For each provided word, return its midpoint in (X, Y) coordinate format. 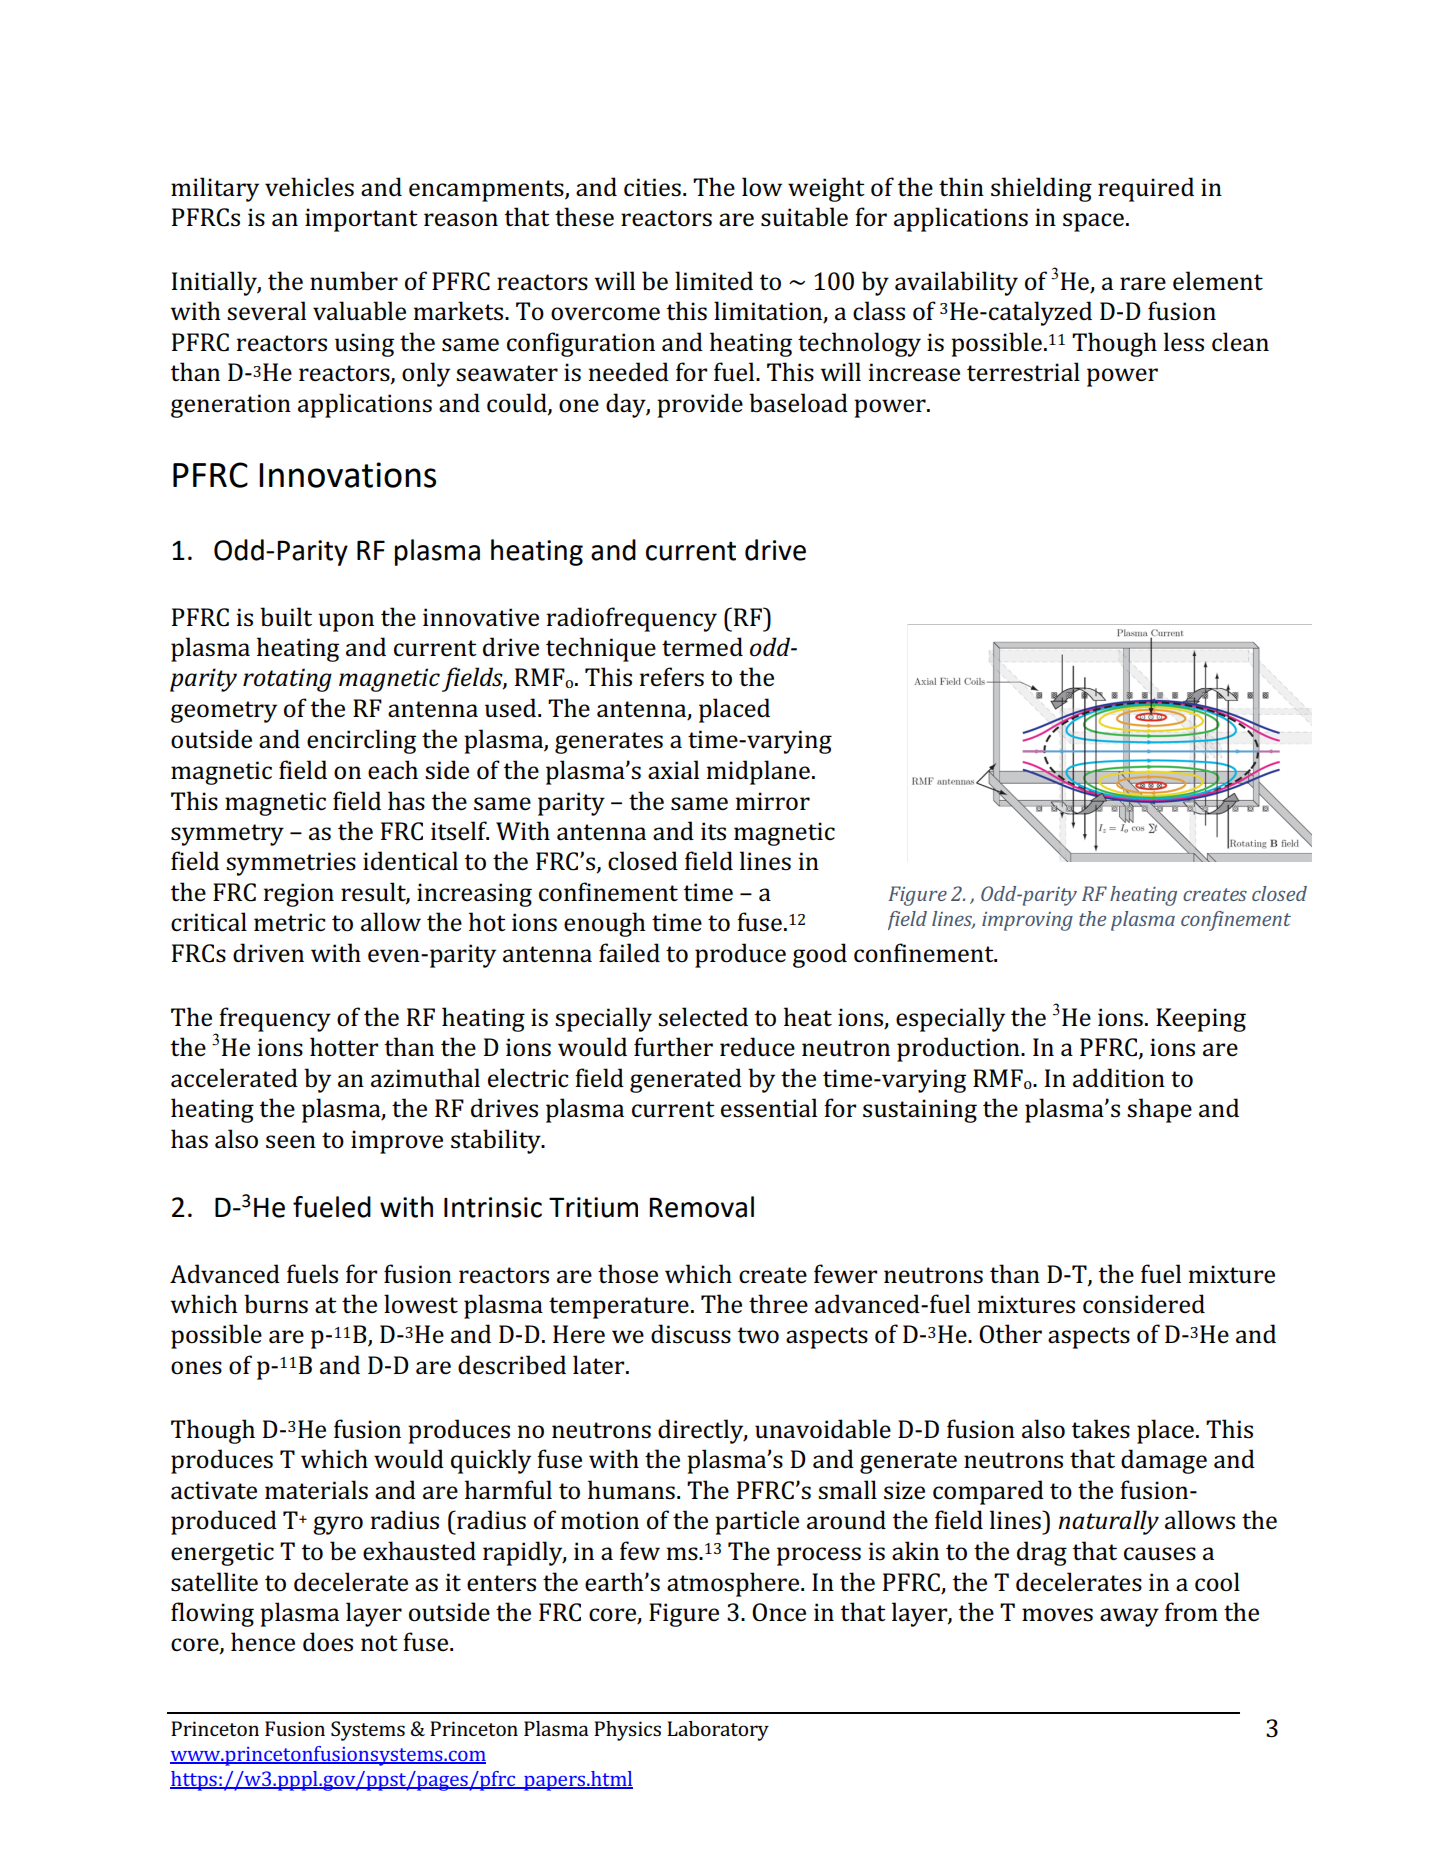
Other (1010, 1334)
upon (346, 622)
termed (702, 647)
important (361, 220)
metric (290, 922)
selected (703, 1017)
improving (1027, 921)
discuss (691, 1334)
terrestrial (1023, 372)
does (328, 1642)
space (1093, 222)
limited (714, 281)
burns (276, 1304)
